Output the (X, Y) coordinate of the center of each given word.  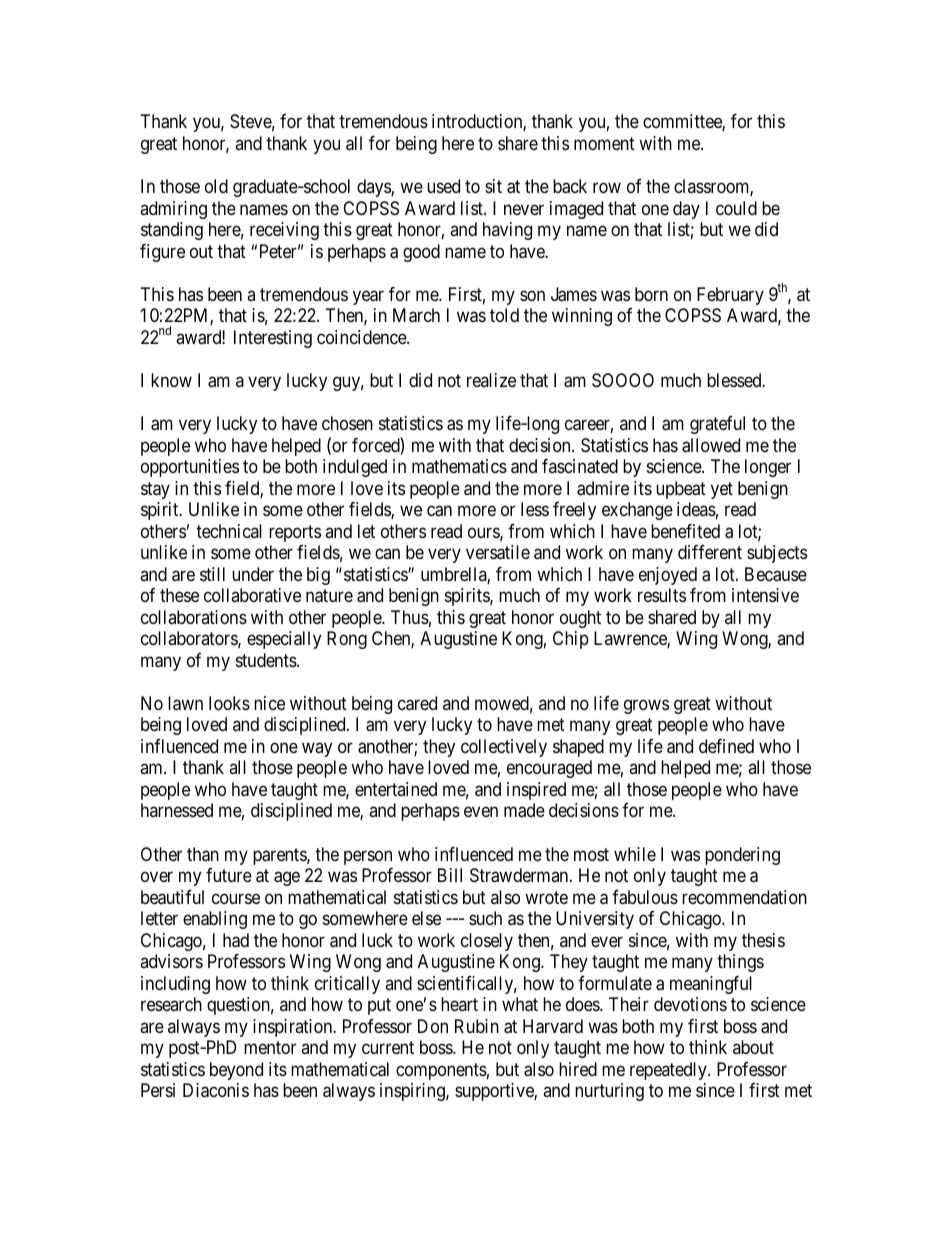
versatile (498, 552)
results (662, 595)
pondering (742, 856)
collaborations (194, 617)
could (736, 208)
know (171, 380)
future (229, 875)
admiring (173, 210)
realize (491, 380)
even (481, 812)
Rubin (477, 1026)
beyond (236, 1071)
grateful (717, 425)
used (443, 186)
